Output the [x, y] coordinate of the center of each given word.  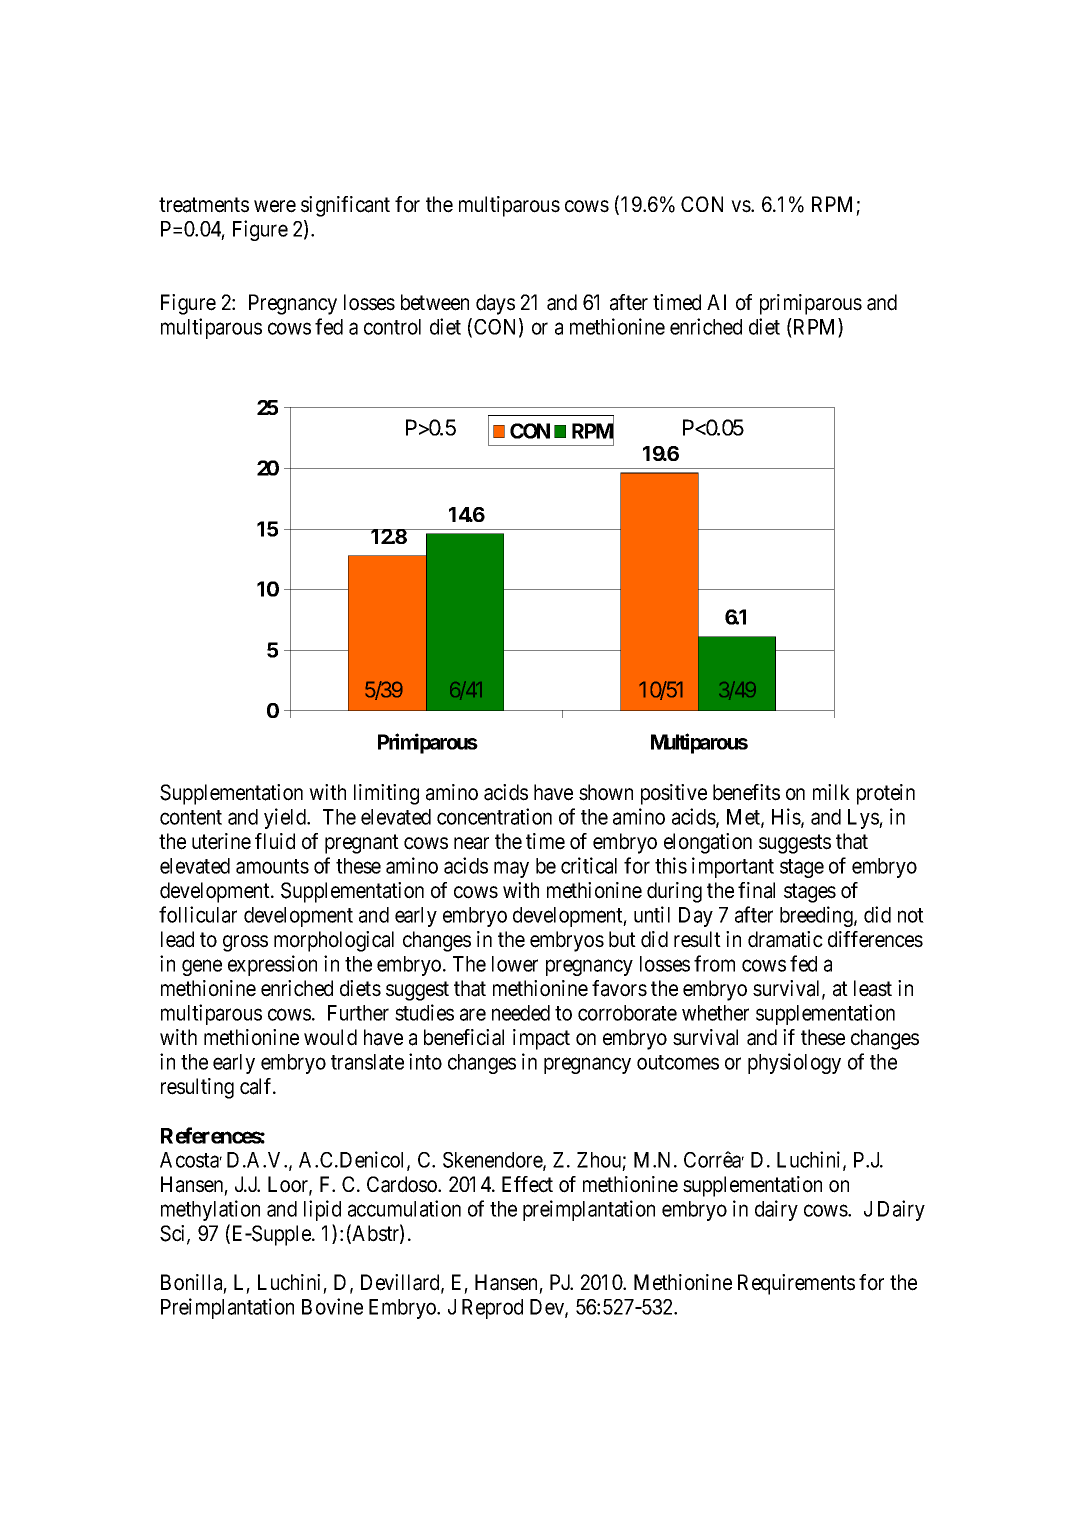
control [392, 327]
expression [272, 965]
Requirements [796, 1284]
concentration [494, 816]
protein [886, 794]
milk [831, 792]
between [435, 302]
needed [521, 1013]
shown [606, 792]
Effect [527, 1184]
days [495, 304]
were [275, 206]
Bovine [332, 1306]
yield [286, 818]
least [873, 988]
